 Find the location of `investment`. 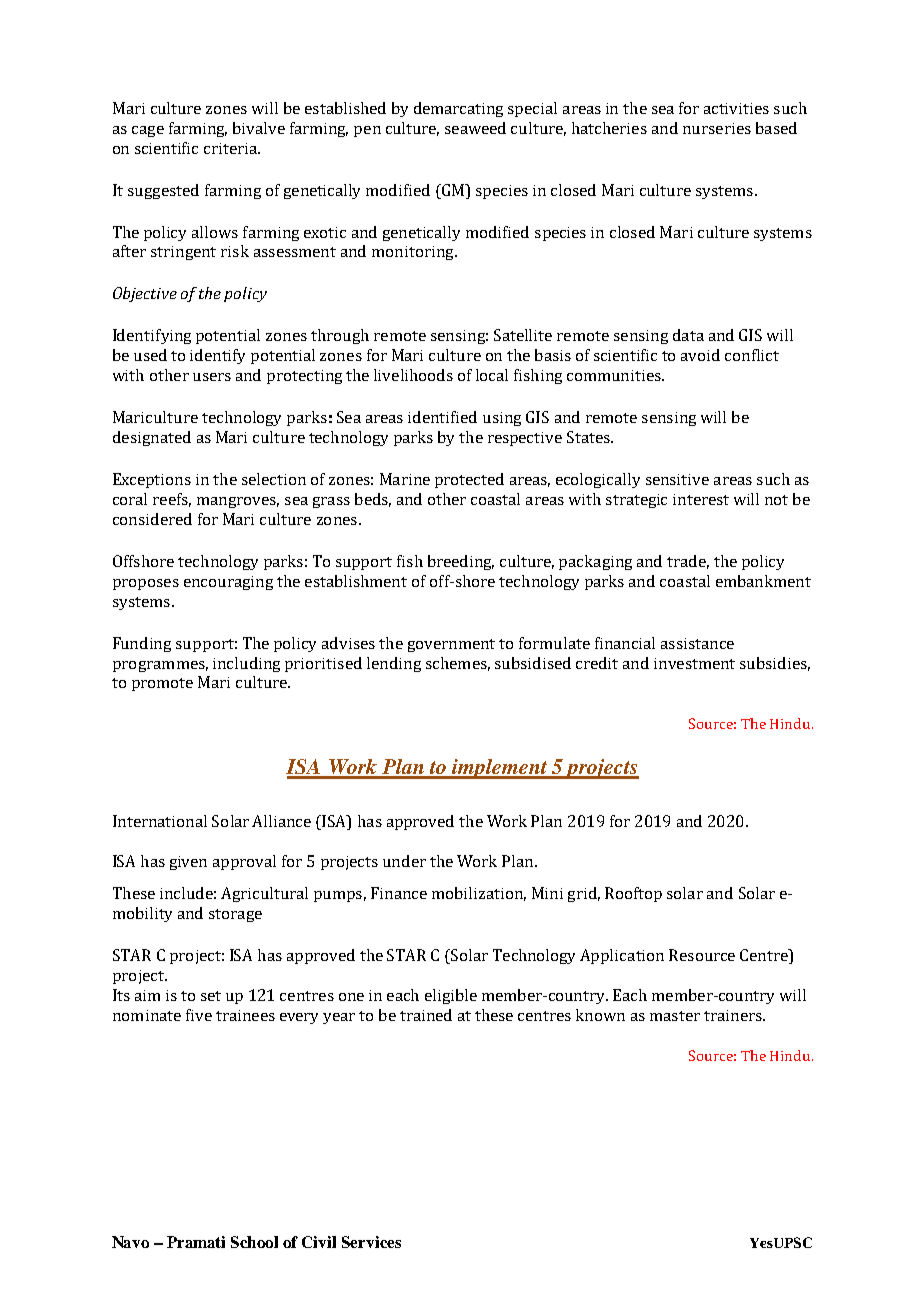

investment is located at coordinates (694, 663).
